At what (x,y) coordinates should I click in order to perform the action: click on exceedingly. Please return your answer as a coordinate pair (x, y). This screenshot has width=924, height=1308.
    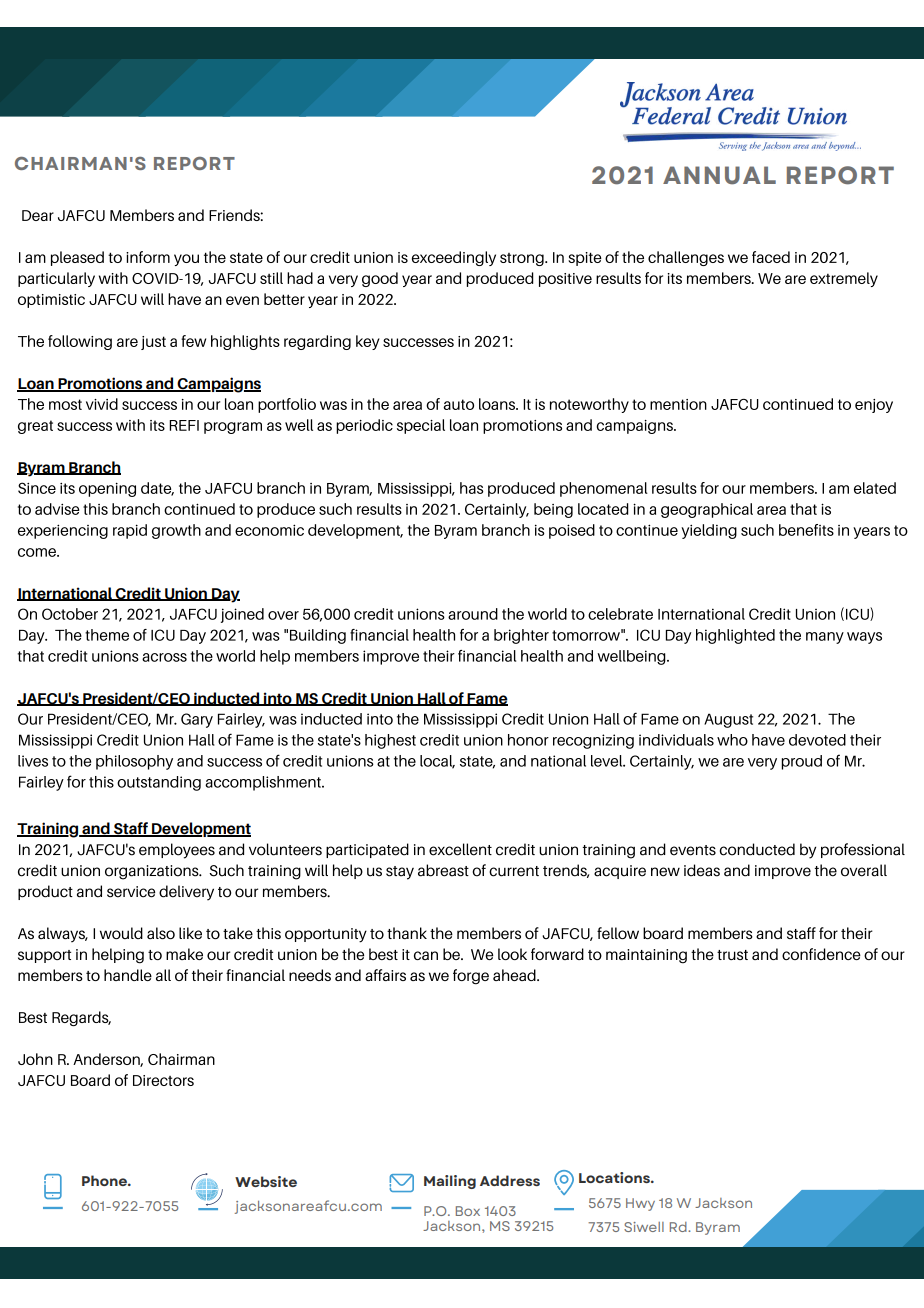
    Looking at the image, I should click on (454, 258).
